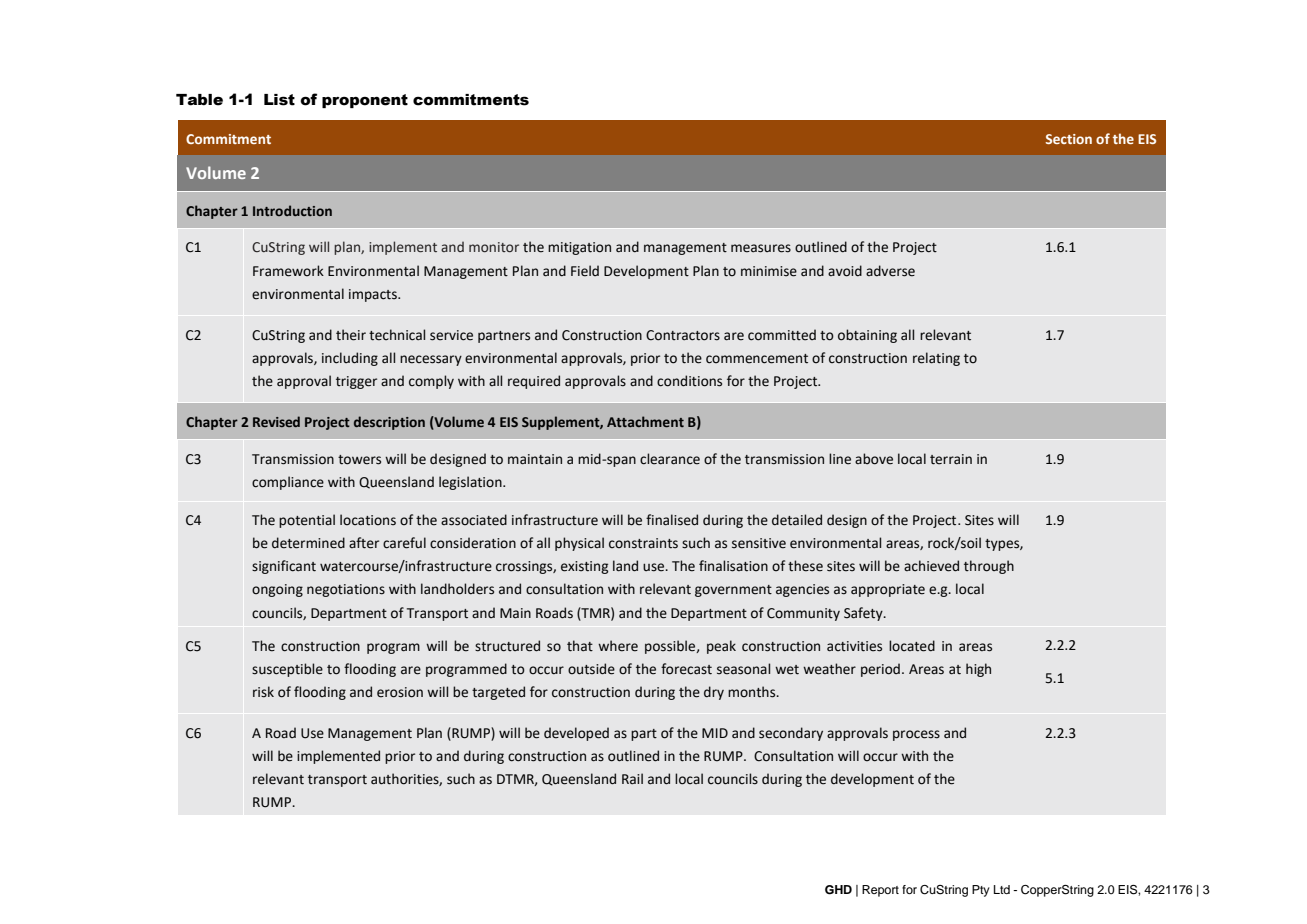  Describe the element at coordinates (365, 101) in the image. I see `proponent` at that location.
